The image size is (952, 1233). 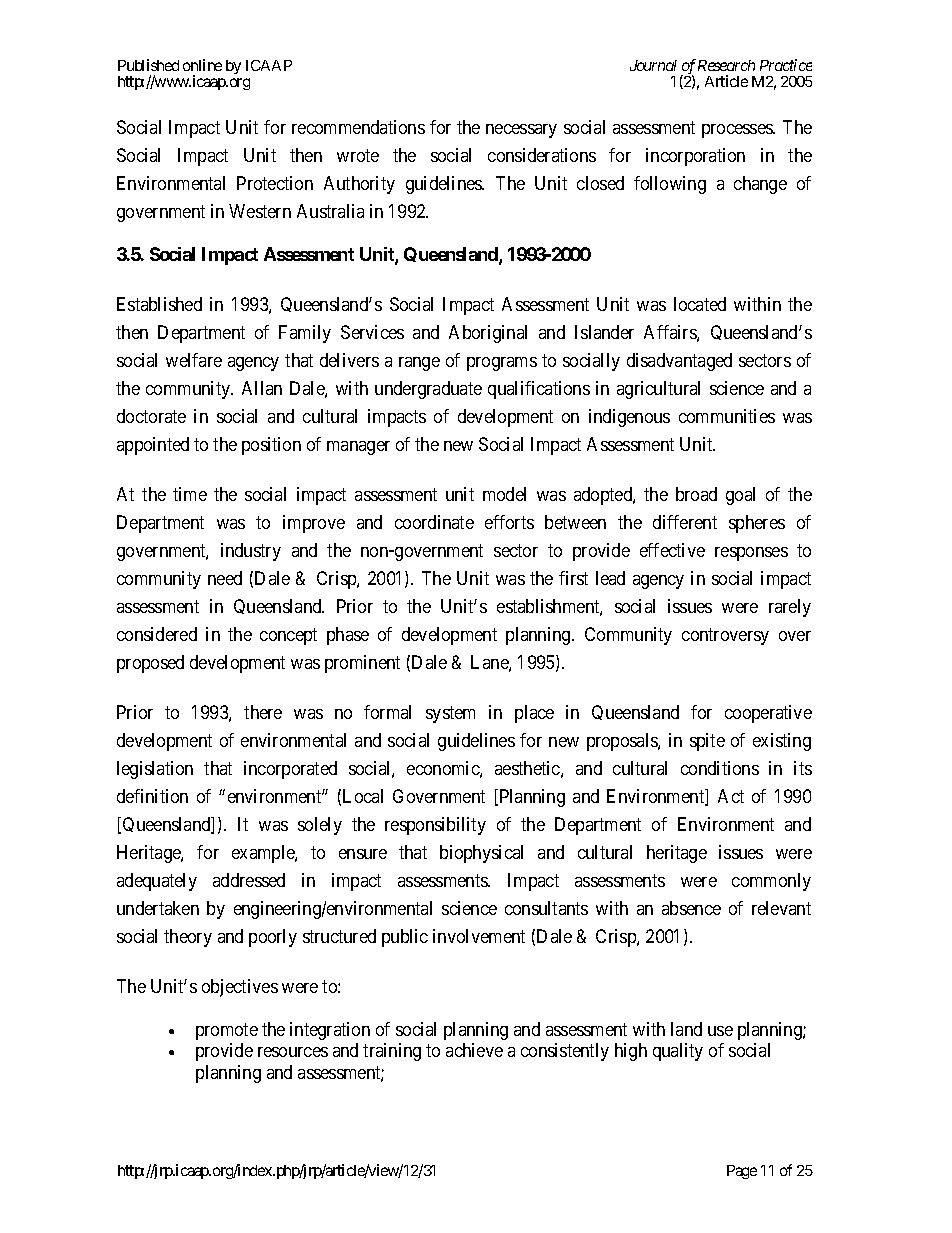 I want to click on Page, so click(x=742, y=1172).
